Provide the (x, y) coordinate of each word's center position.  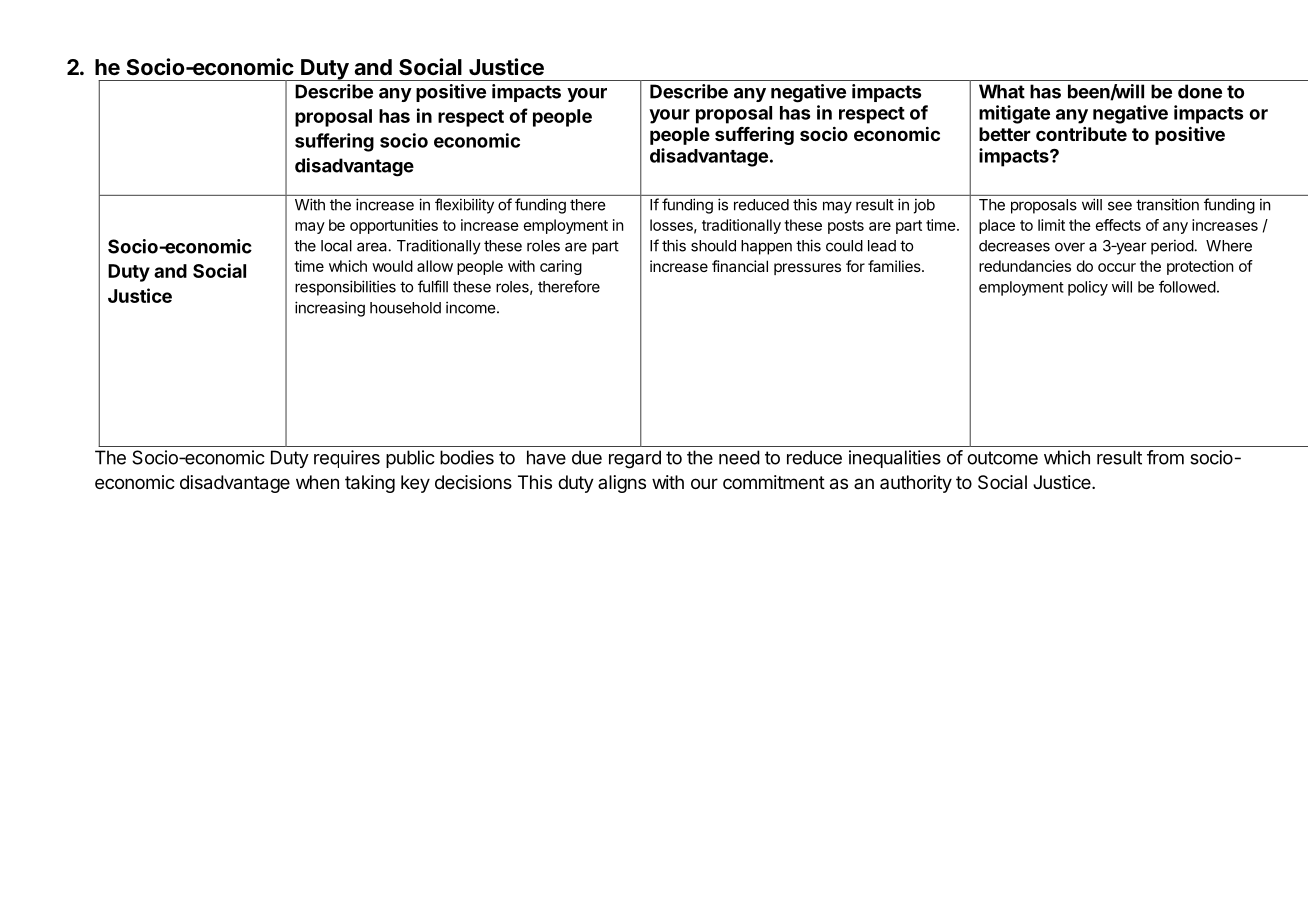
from (1165, 457)
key (415, 484)
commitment (774, 482)
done (1200, 91)
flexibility (464, 206)
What (1002, 91)
